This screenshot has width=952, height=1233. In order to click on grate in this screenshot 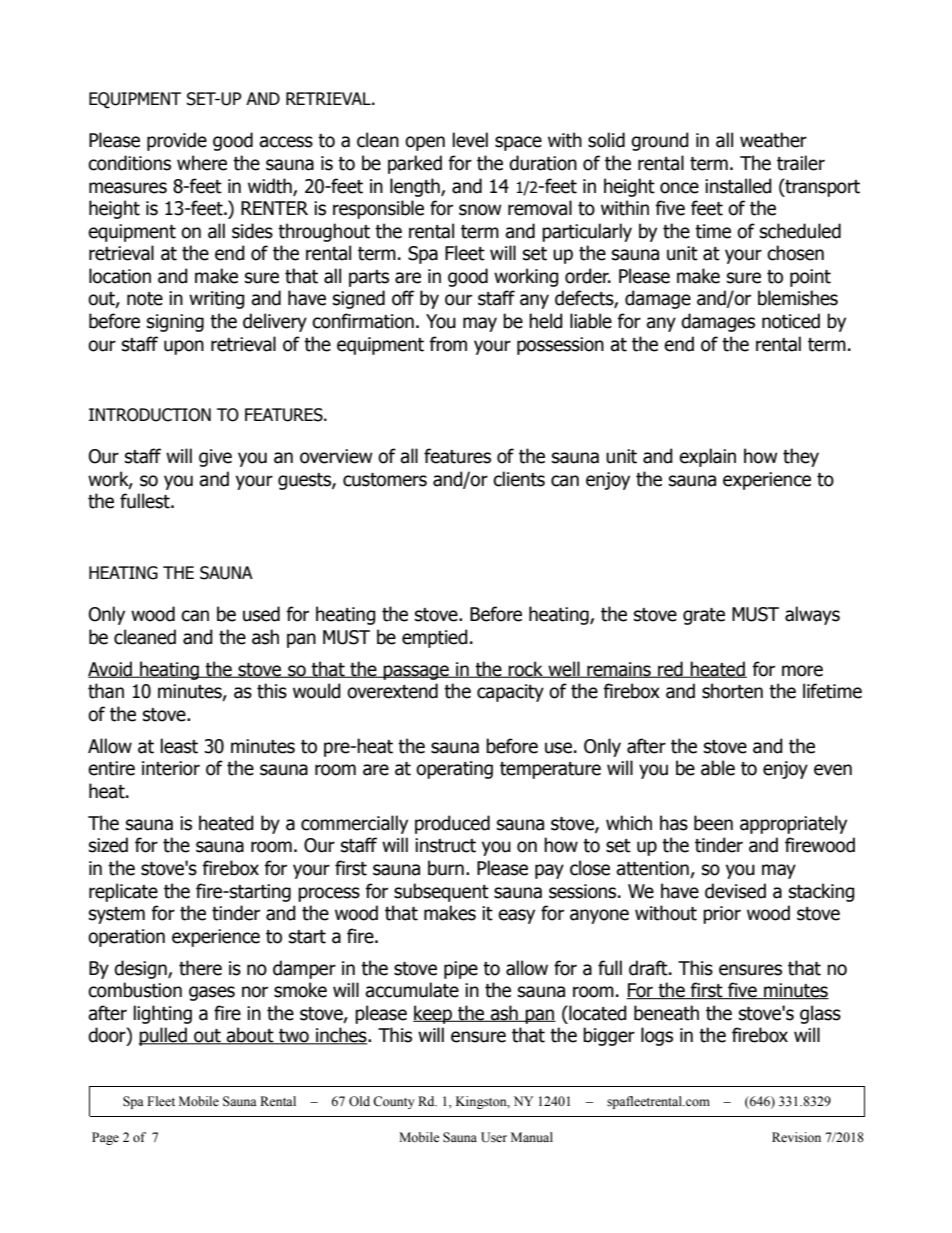, I will do `click(704, 616)`.
